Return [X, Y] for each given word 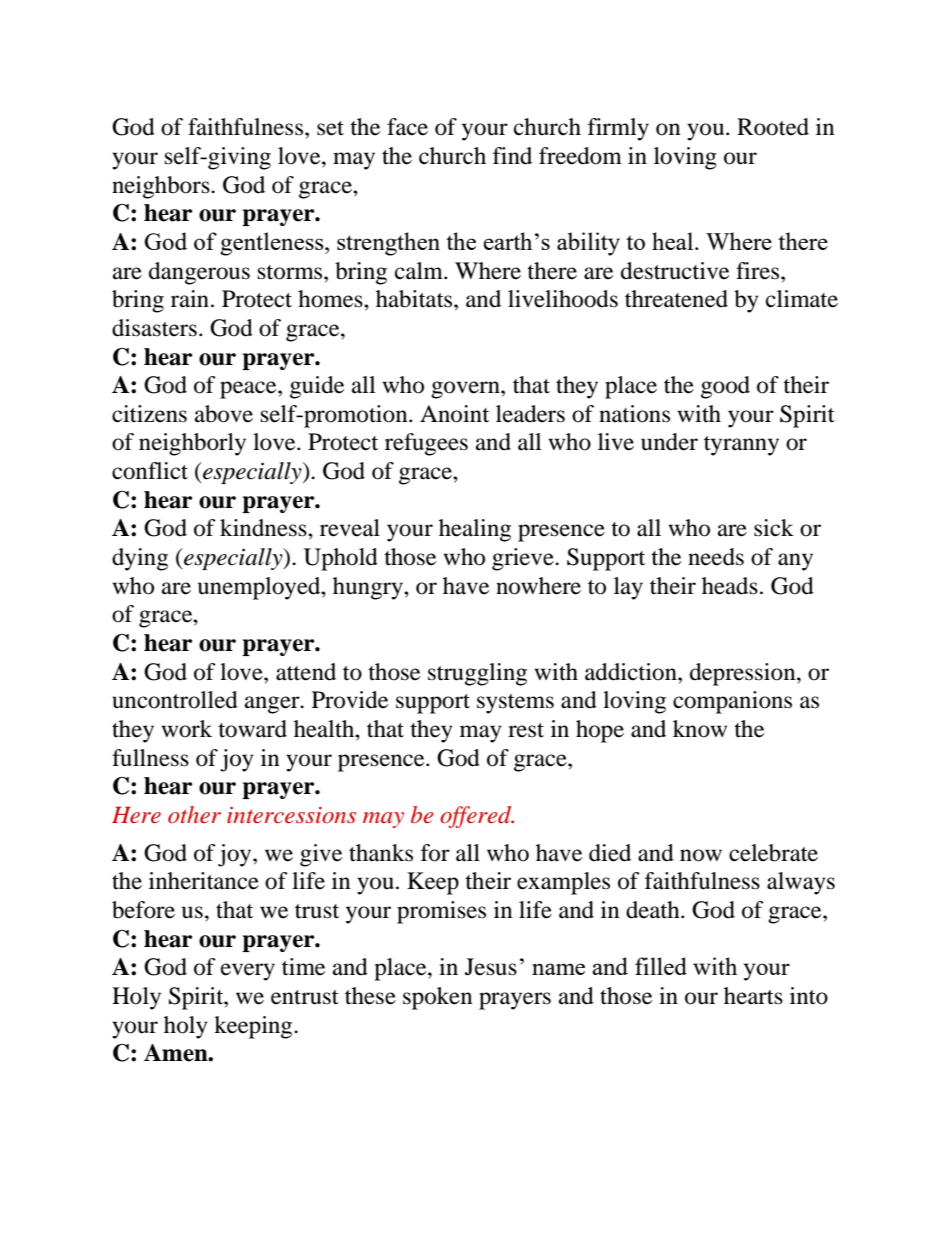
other [194, 814]
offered [477, 817]
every [248, 972]
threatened [676, 299]
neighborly [192, 444]
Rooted [773, 127]
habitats [415, 299]
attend [306, 672]
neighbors [162, 187]
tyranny [741, 446]
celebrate [773, 853]
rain [190, 299]
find [512, 156]
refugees [426, 444]
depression [744, 674]
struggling [477, 674]
